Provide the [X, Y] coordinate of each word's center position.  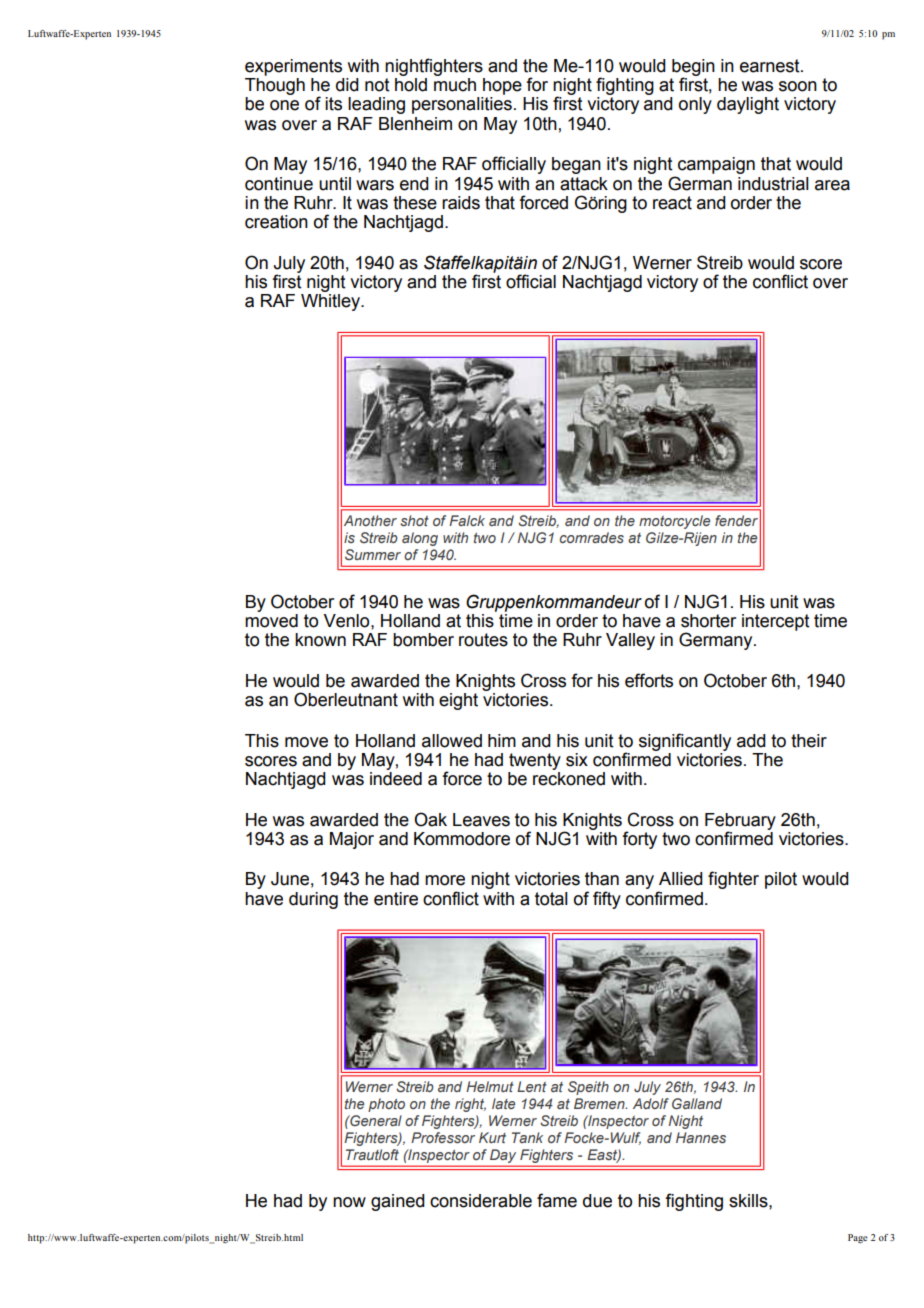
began [576, 165]
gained [398, 1202]
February [740, 822]
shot [414, 520]
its [333, 104]
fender [736, 520]
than [602, 879]
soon [798, 86]
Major [352, 840]
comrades [592, 537]
